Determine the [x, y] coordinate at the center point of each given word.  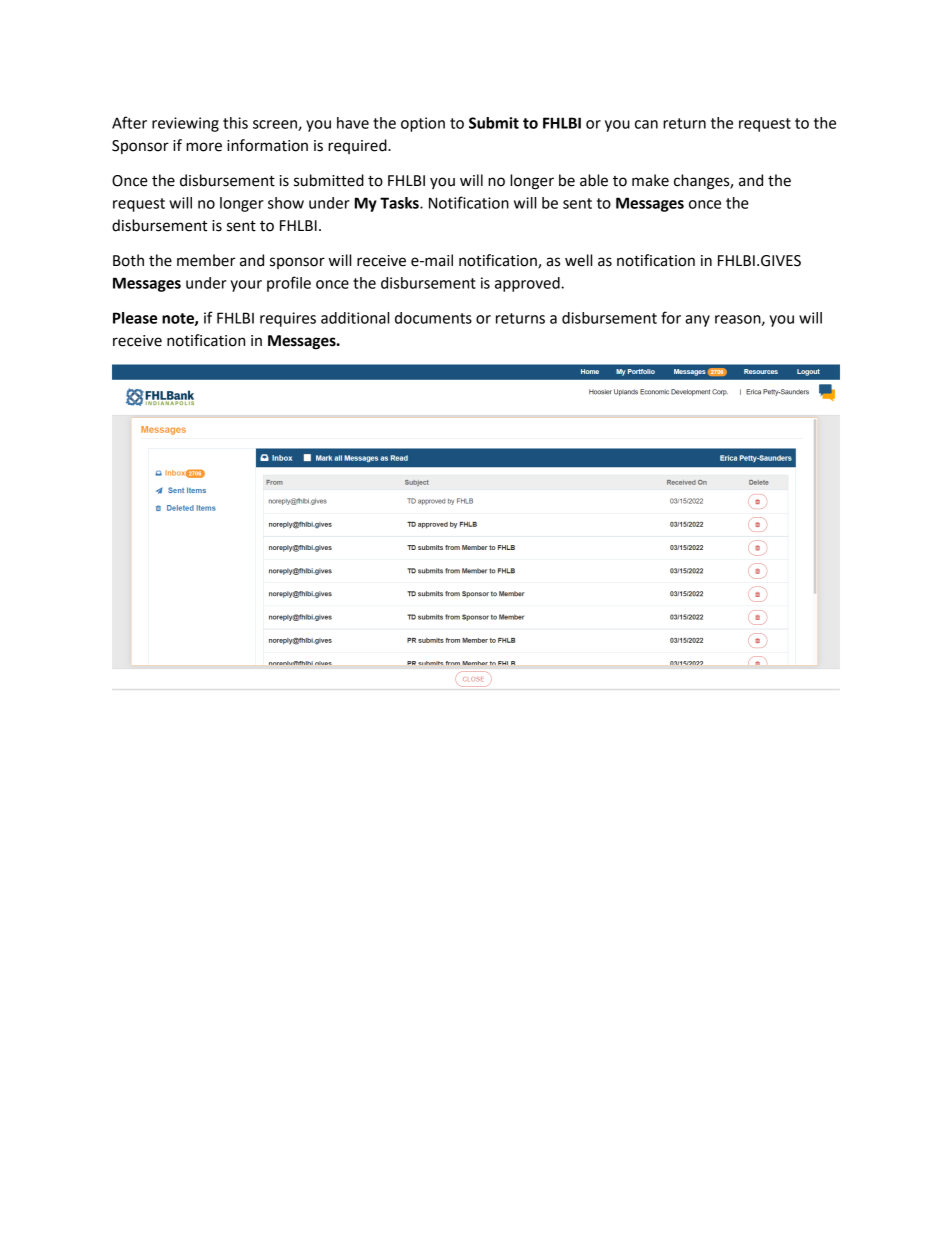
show [286, 203]
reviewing [185, 124]
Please [135, 318]
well [578, 260]
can [646, 124]
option [423, 124]
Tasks [400, 203]
